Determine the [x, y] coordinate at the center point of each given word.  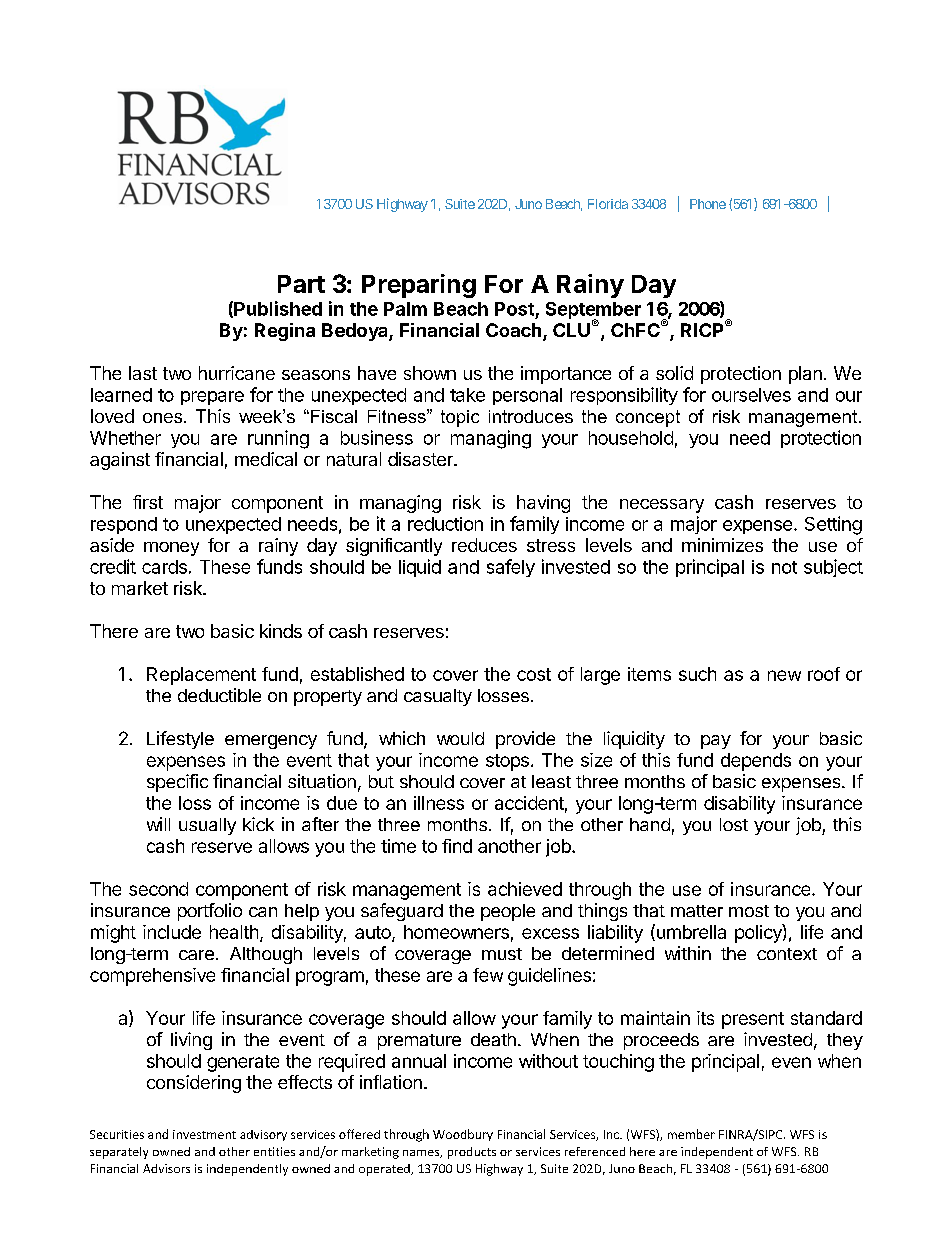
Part [301, 284]
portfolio [210, 912]
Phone [708, 204]
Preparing [419, 286]
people [508, 912]
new [784, 675]
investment [204, 1134]
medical [266, 459]
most [749, 911]
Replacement [201, 676]
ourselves [751, 395]
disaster [421, 459]
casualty [438, 697]
